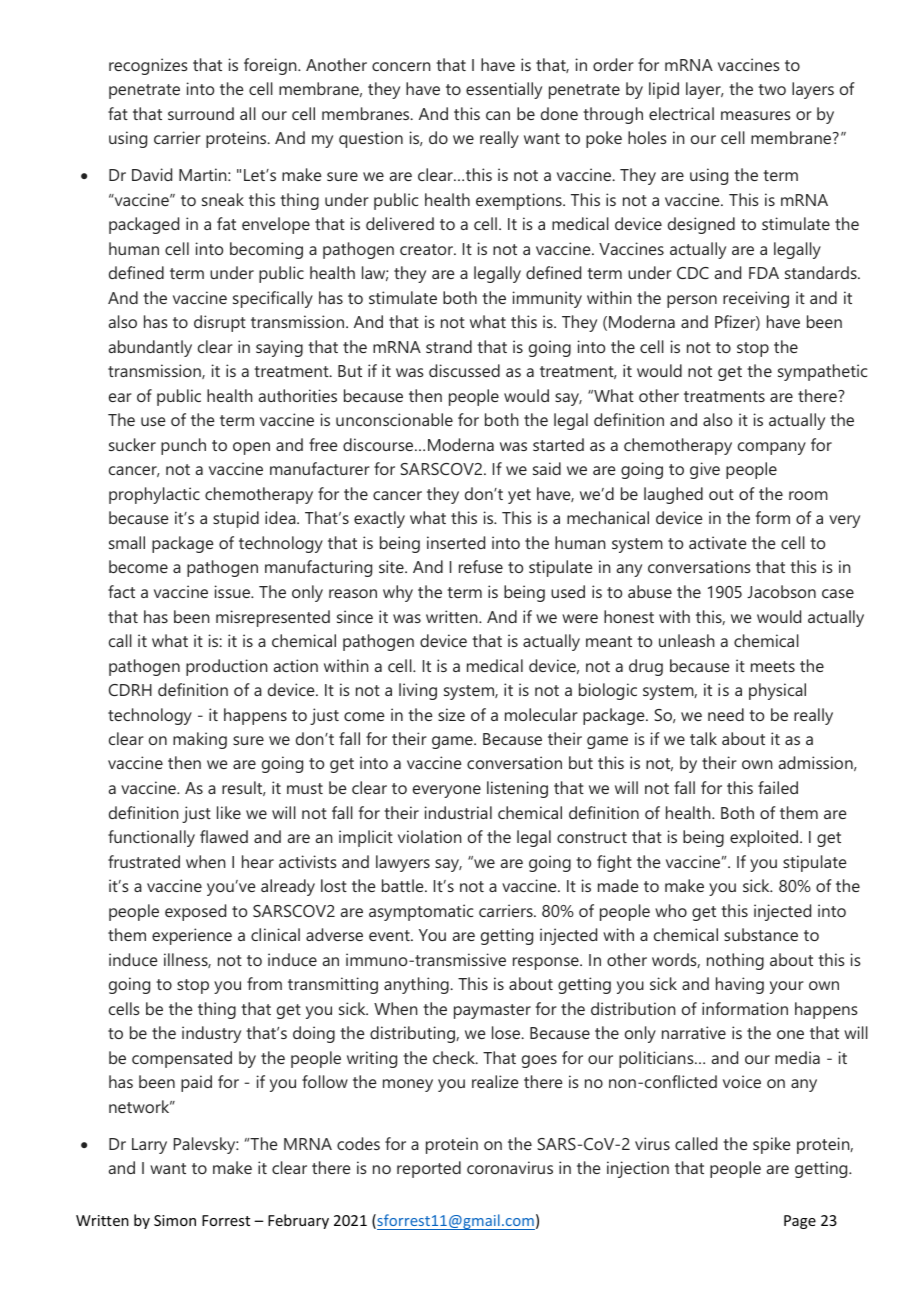 The height and width of the screenshot is (1307, 924). I want to click on electrical, so click(681, 113).
